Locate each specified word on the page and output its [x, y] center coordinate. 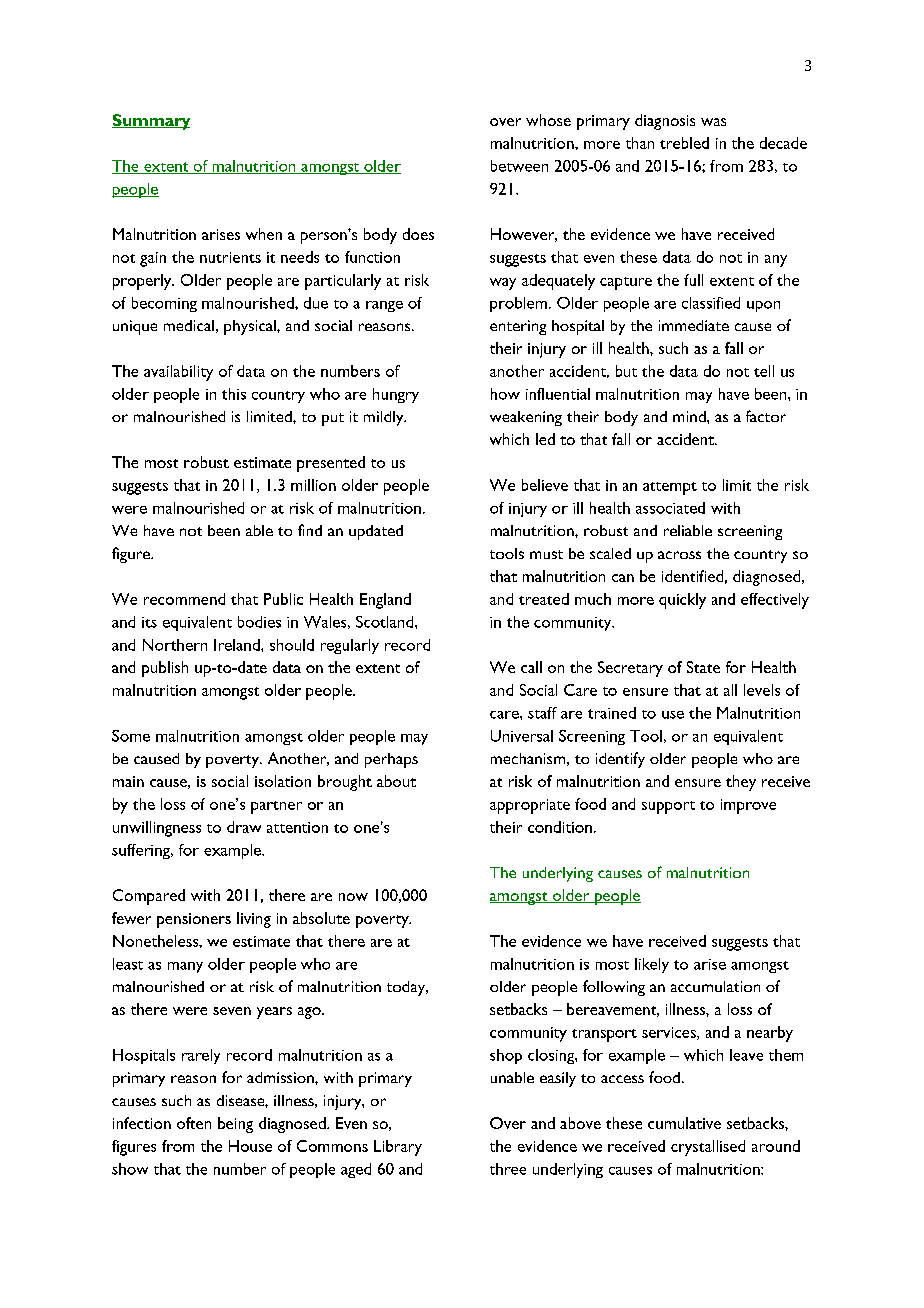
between [519, 166]
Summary [151, 122]
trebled [684, 143]
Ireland [238, 645]
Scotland [386, 622]
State [703, 667]
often [194, 1123]
